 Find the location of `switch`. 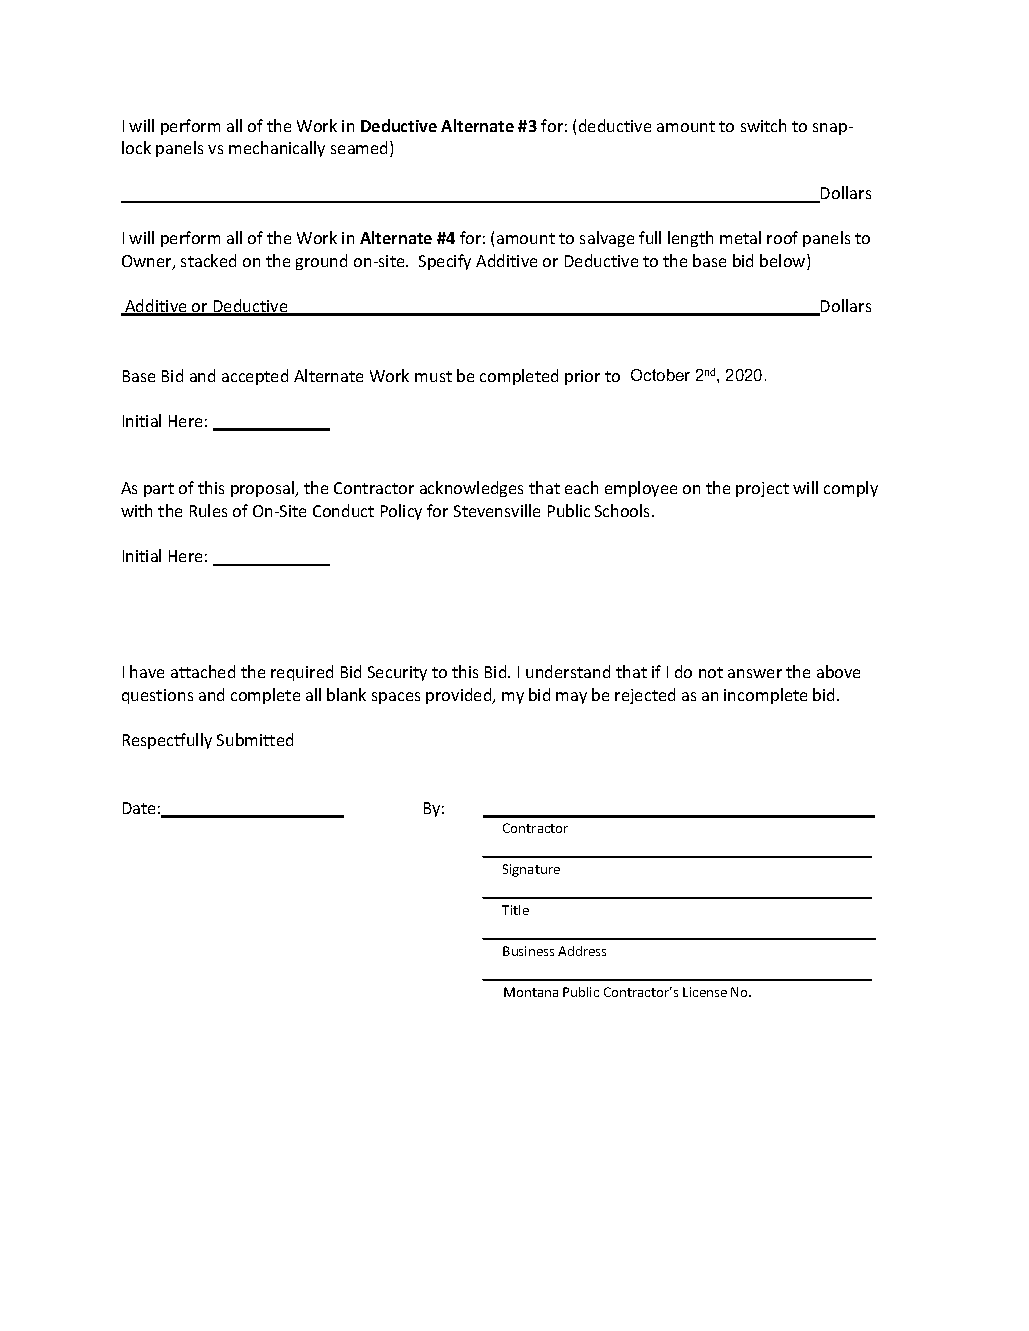

switch is located at coordinates (763, 125).
